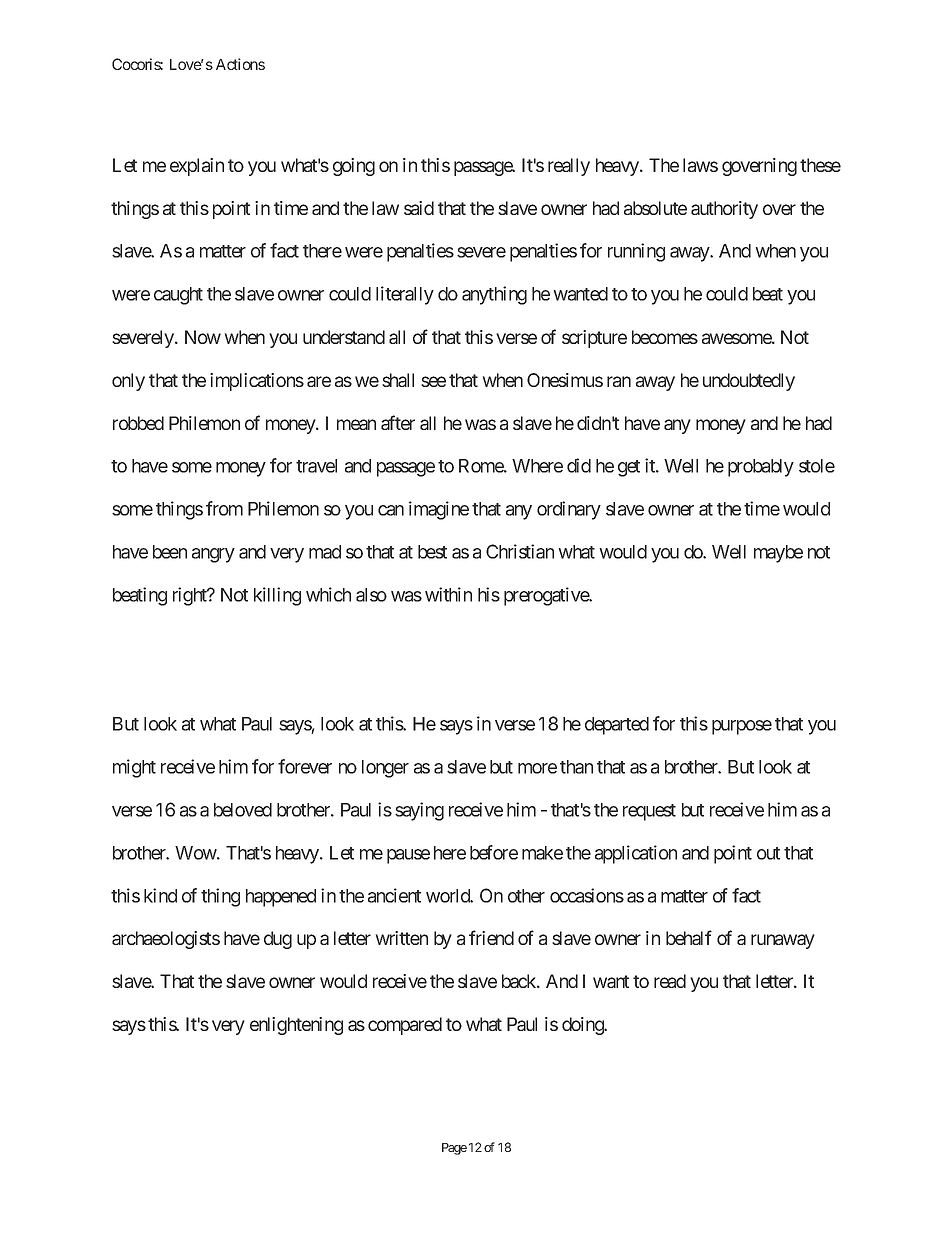 The height and width of the page is (1233, 952). Describe the element at coordinates (213, 555) in the page. I see `angry` at that location.
